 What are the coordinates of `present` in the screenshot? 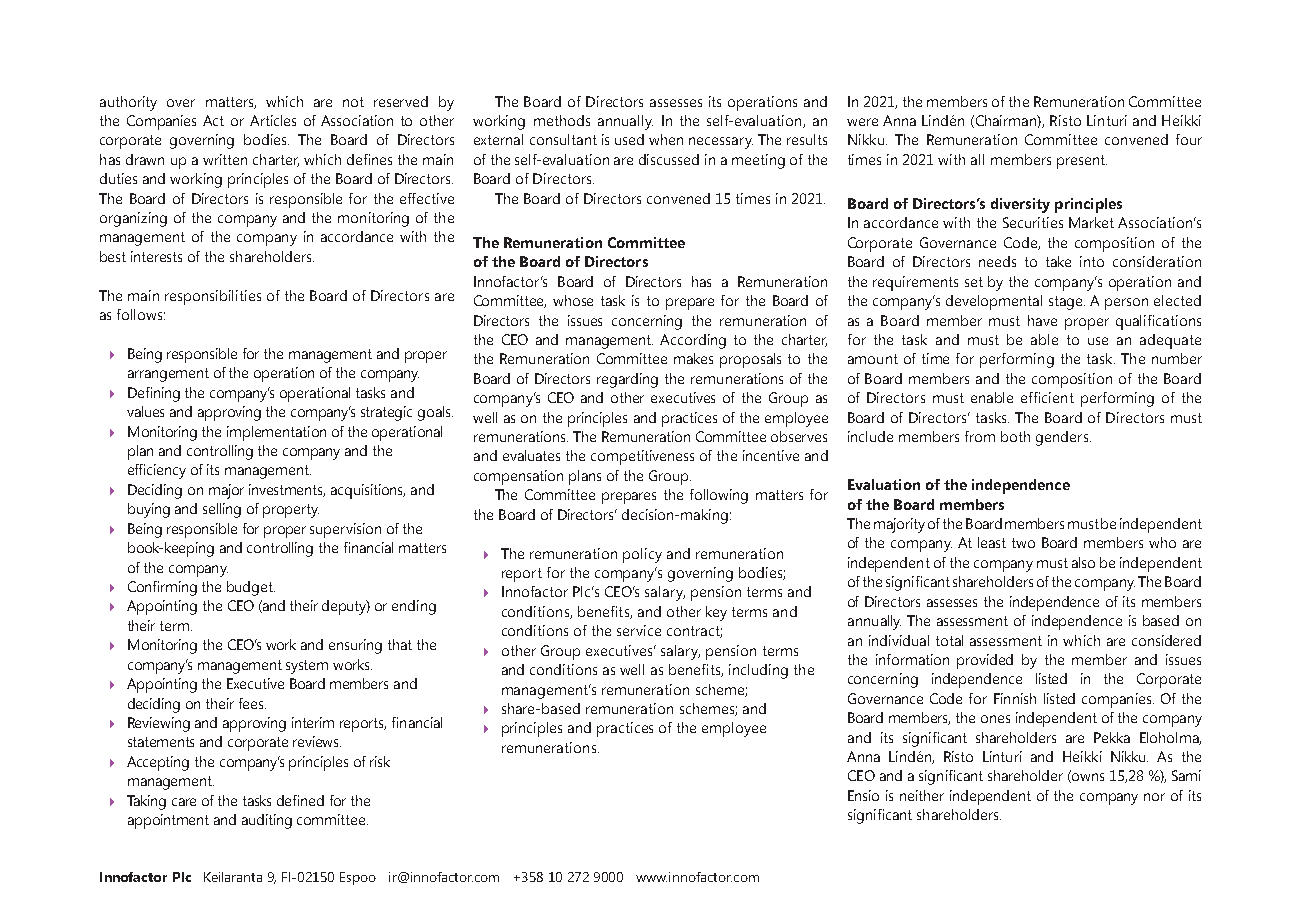 It's located at (1082, 162).
